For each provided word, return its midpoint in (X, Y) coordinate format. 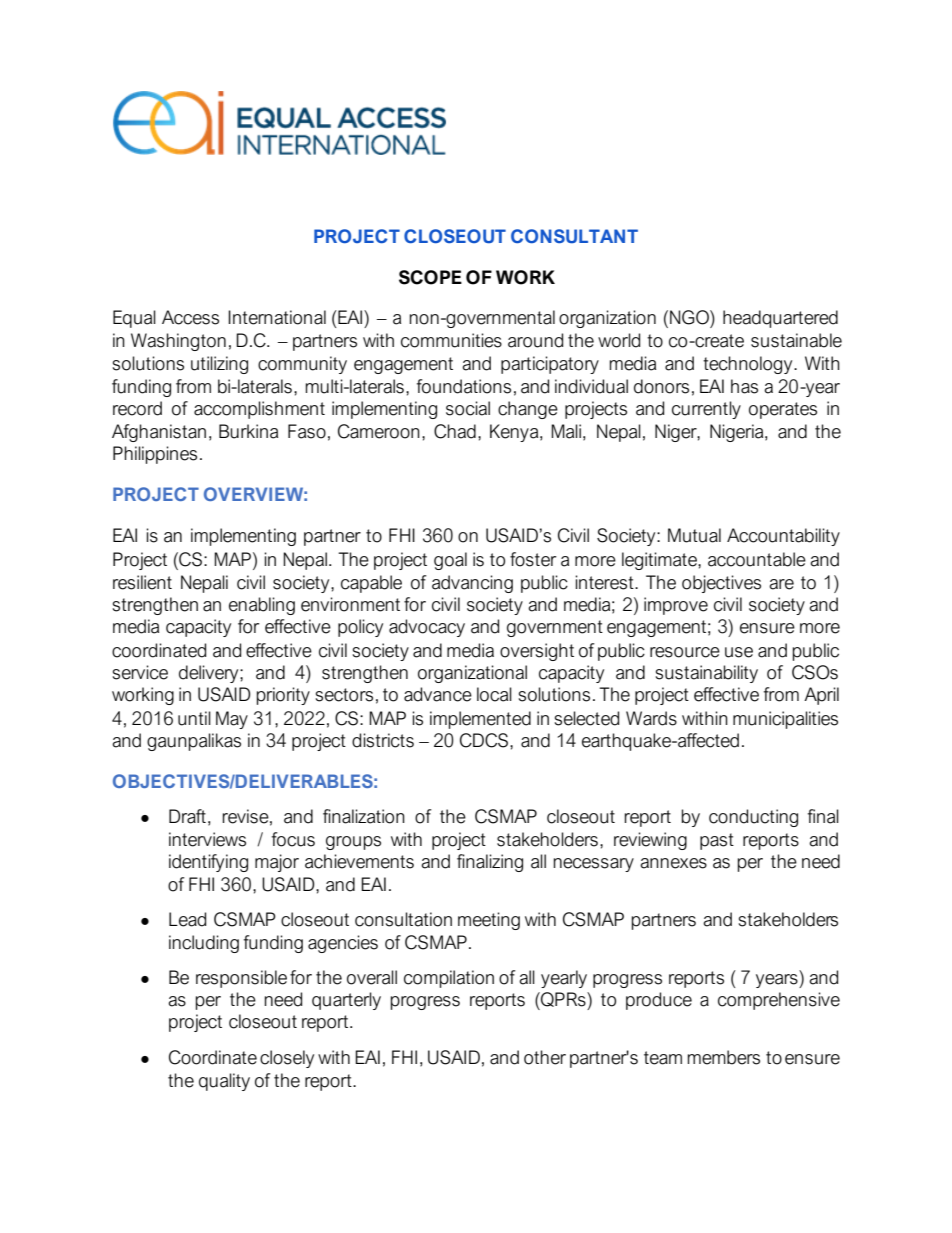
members (723, 1057)
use (739, 652)
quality (224, 1082)
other (545, 1057)
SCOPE (430, 277)
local (494, 694)
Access (190, 317)
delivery (210, 674)
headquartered (780, 319)
